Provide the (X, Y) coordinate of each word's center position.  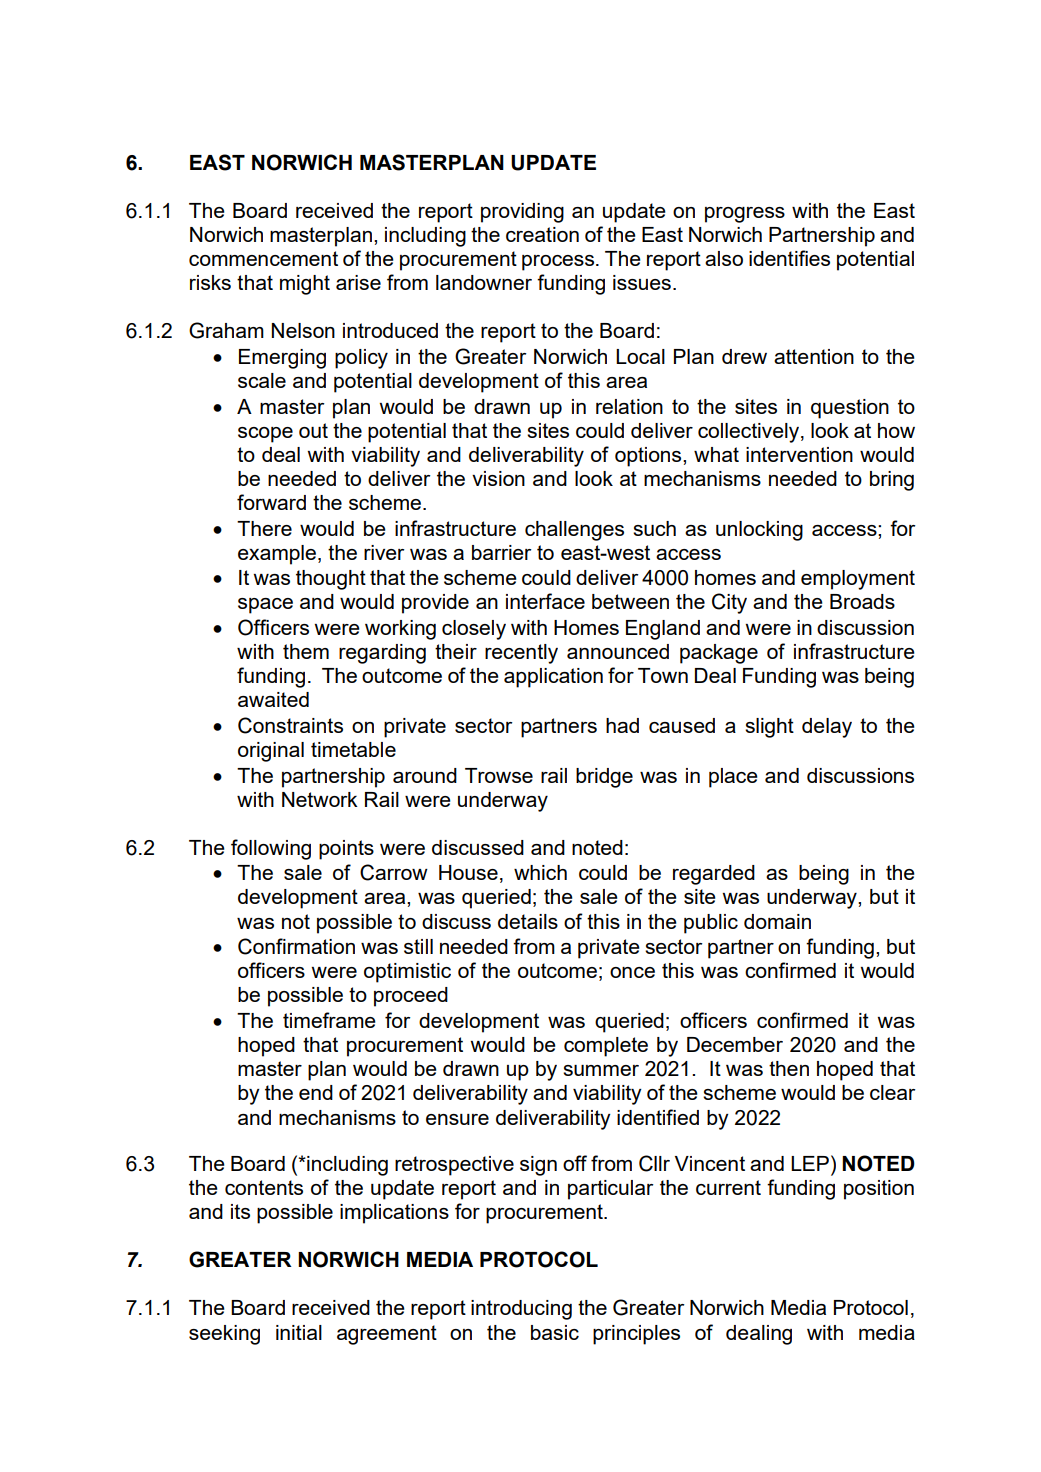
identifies (789, 258)
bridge (604, 778)
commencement (263, 258)
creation (542, 234)
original (271, 752)
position (879, 1190)
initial (299, 1332)
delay (827, 728)
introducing (521, 1310)
